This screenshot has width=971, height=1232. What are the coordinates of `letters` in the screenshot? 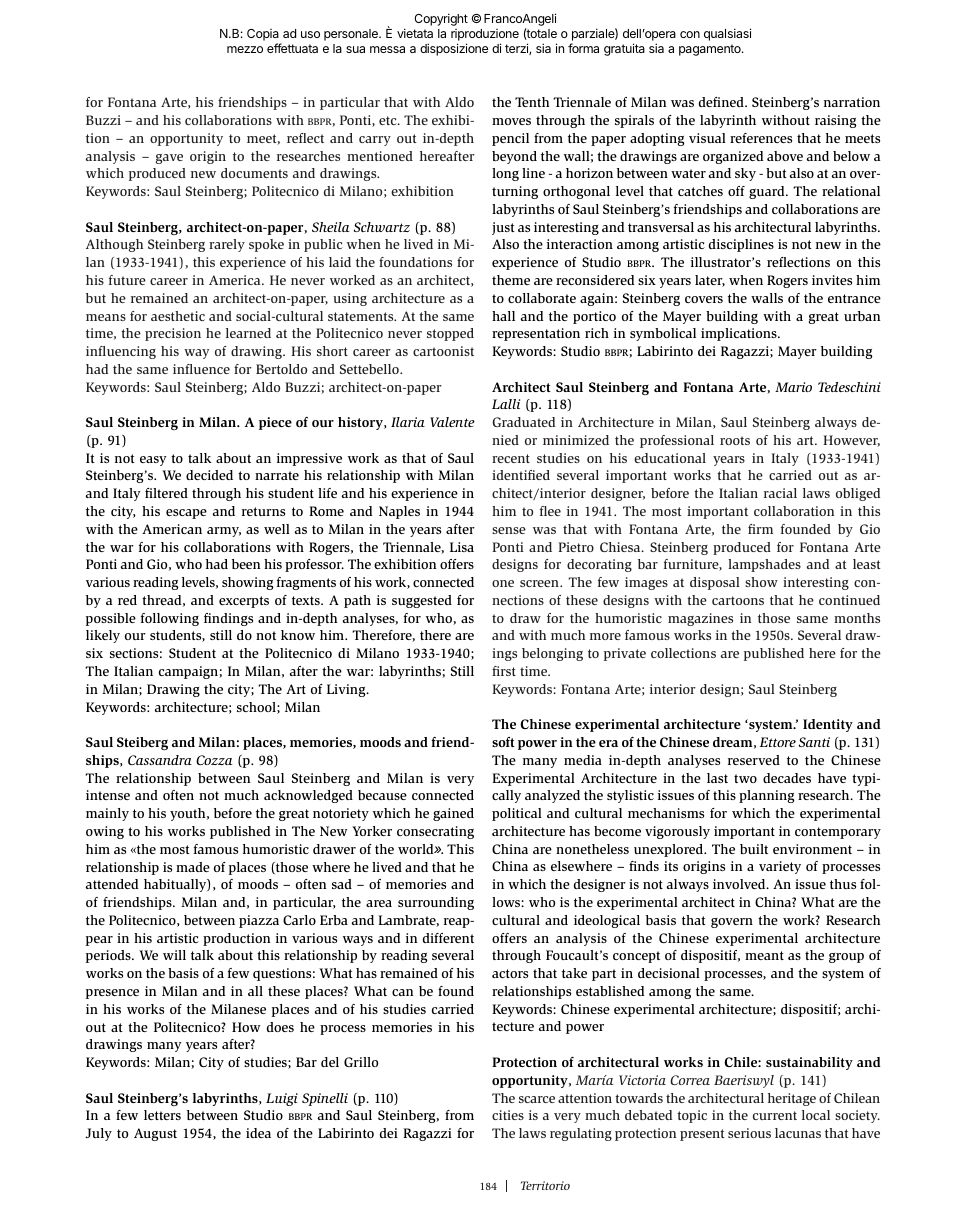 It's located at (162, 1115).
